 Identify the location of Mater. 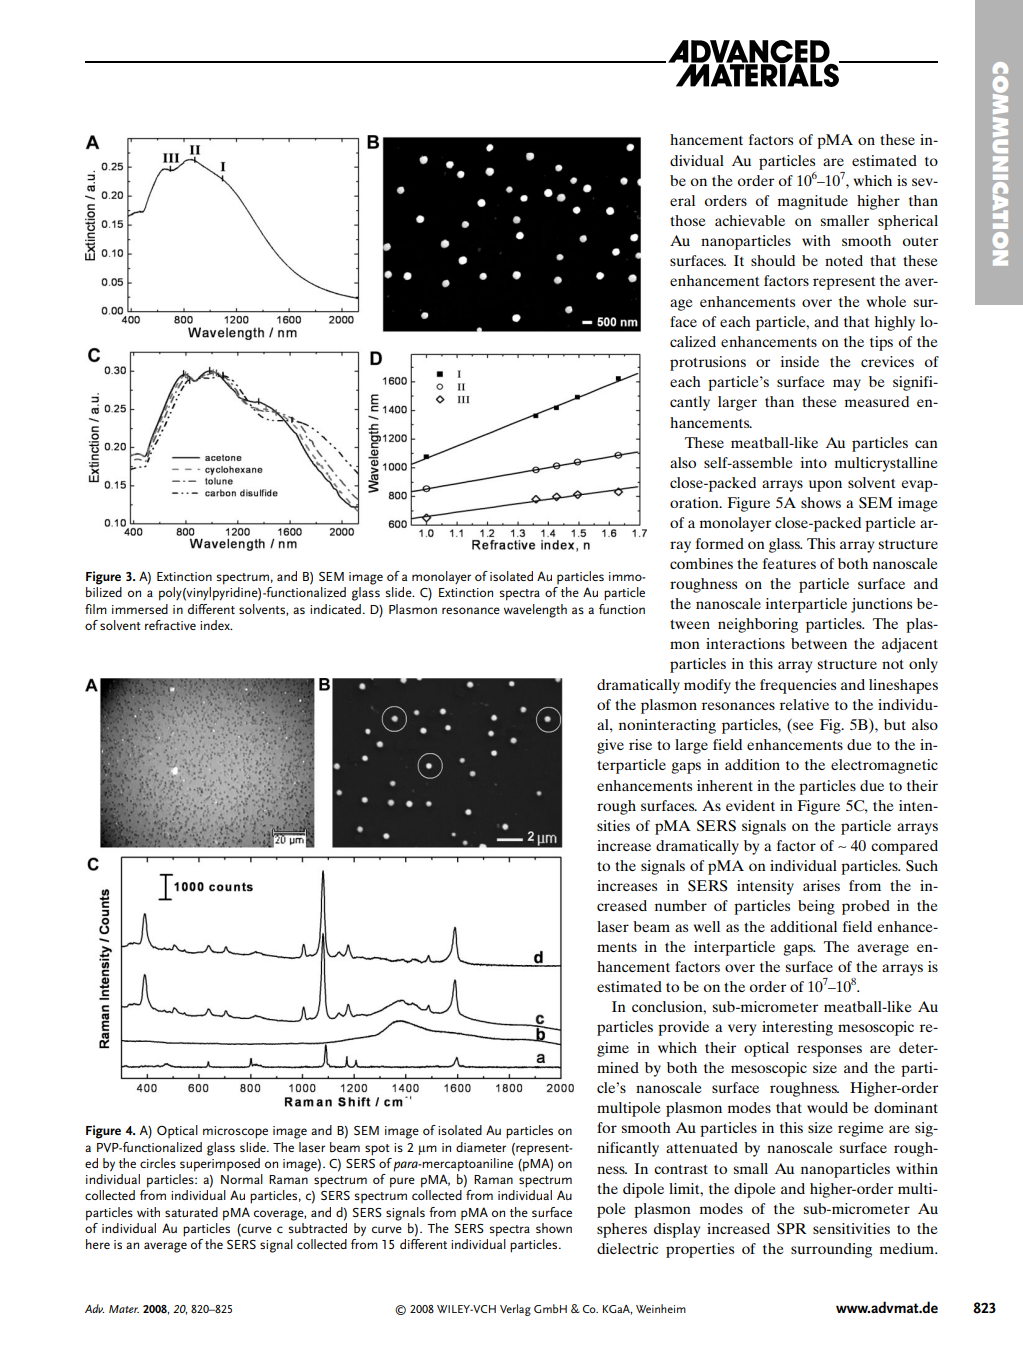
(124, 1309).
